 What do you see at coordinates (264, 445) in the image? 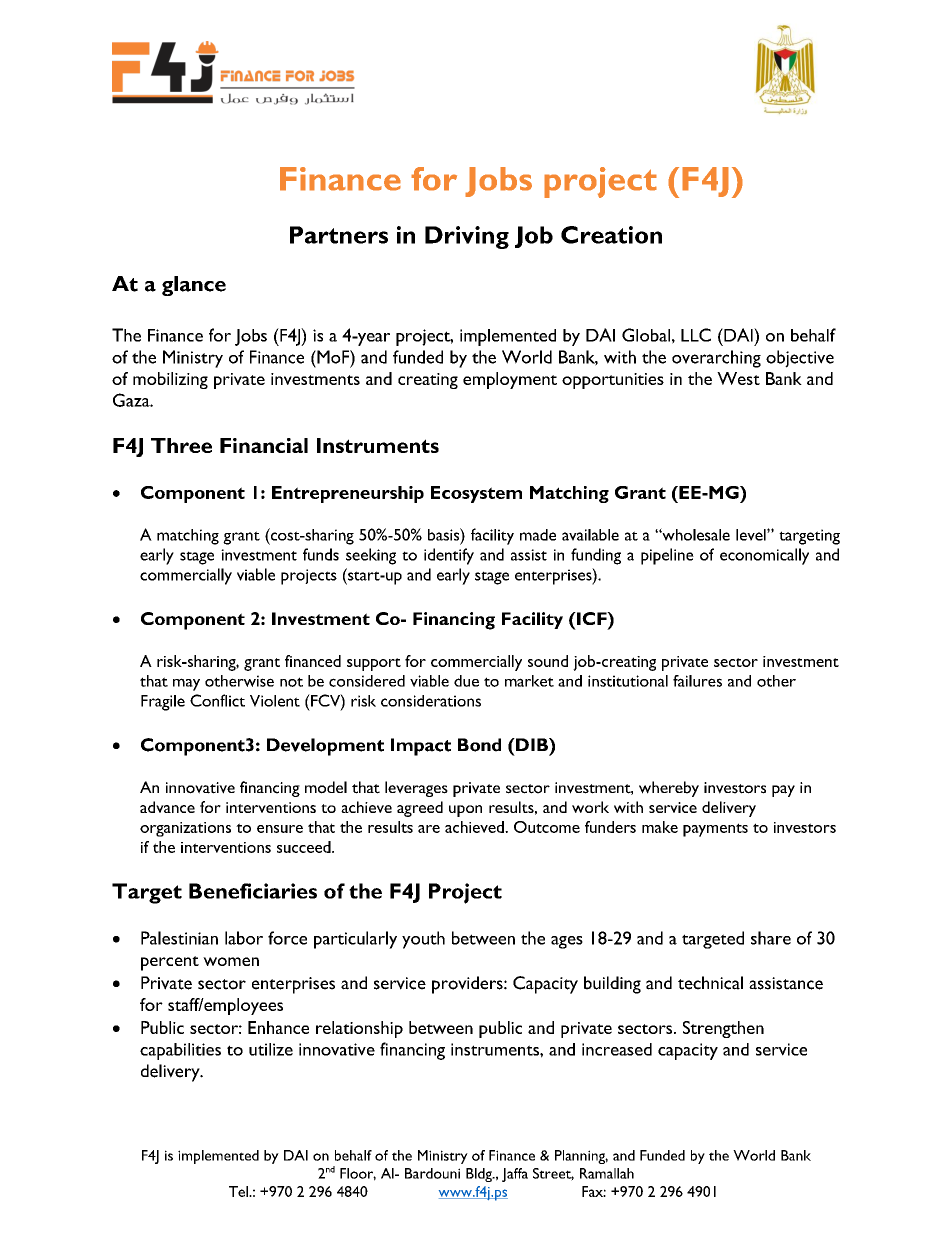
I see `Financial` at bounding box center [264, 445].
